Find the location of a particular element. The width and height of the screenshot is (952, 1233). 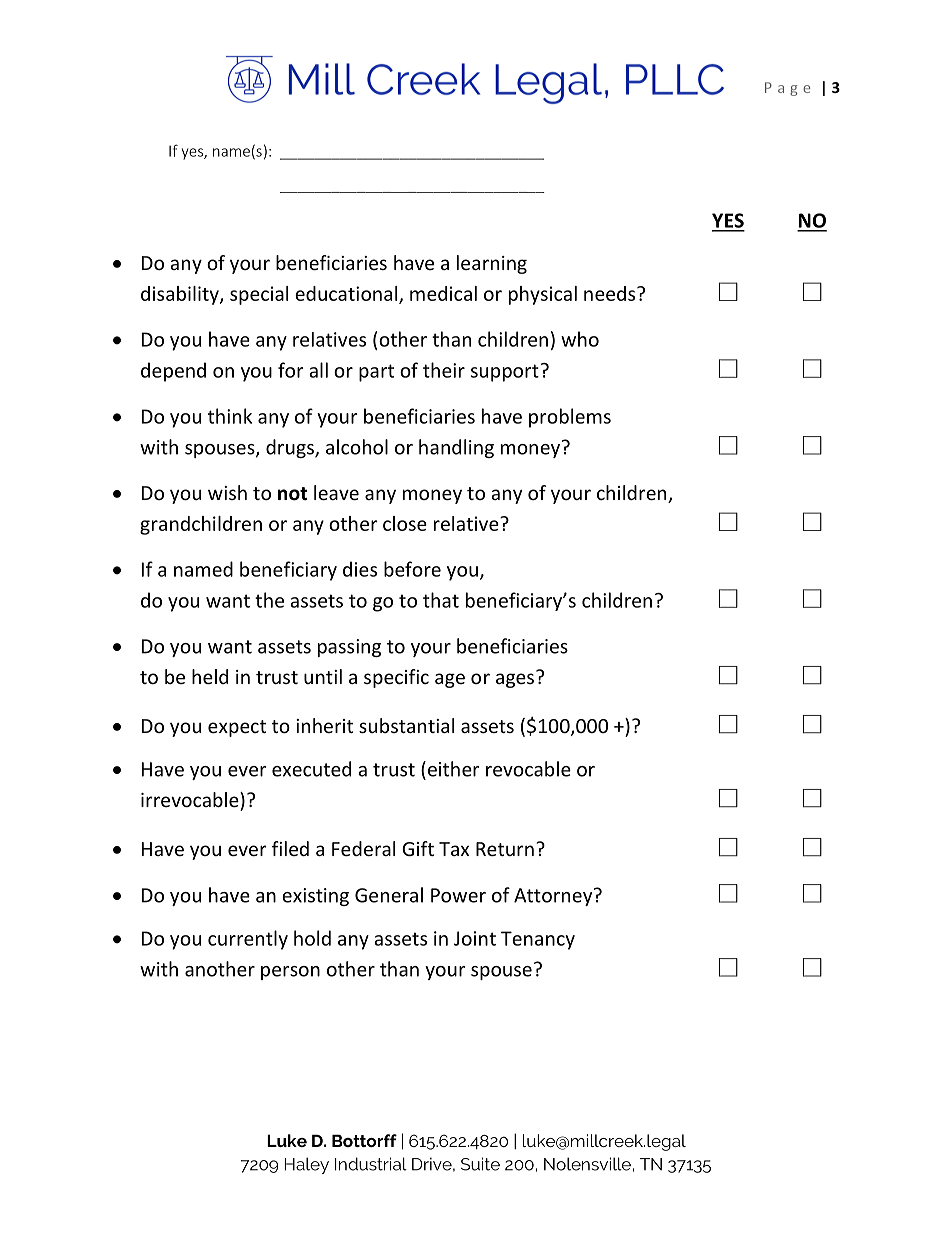

physical is located at coordinates (543, 295).
